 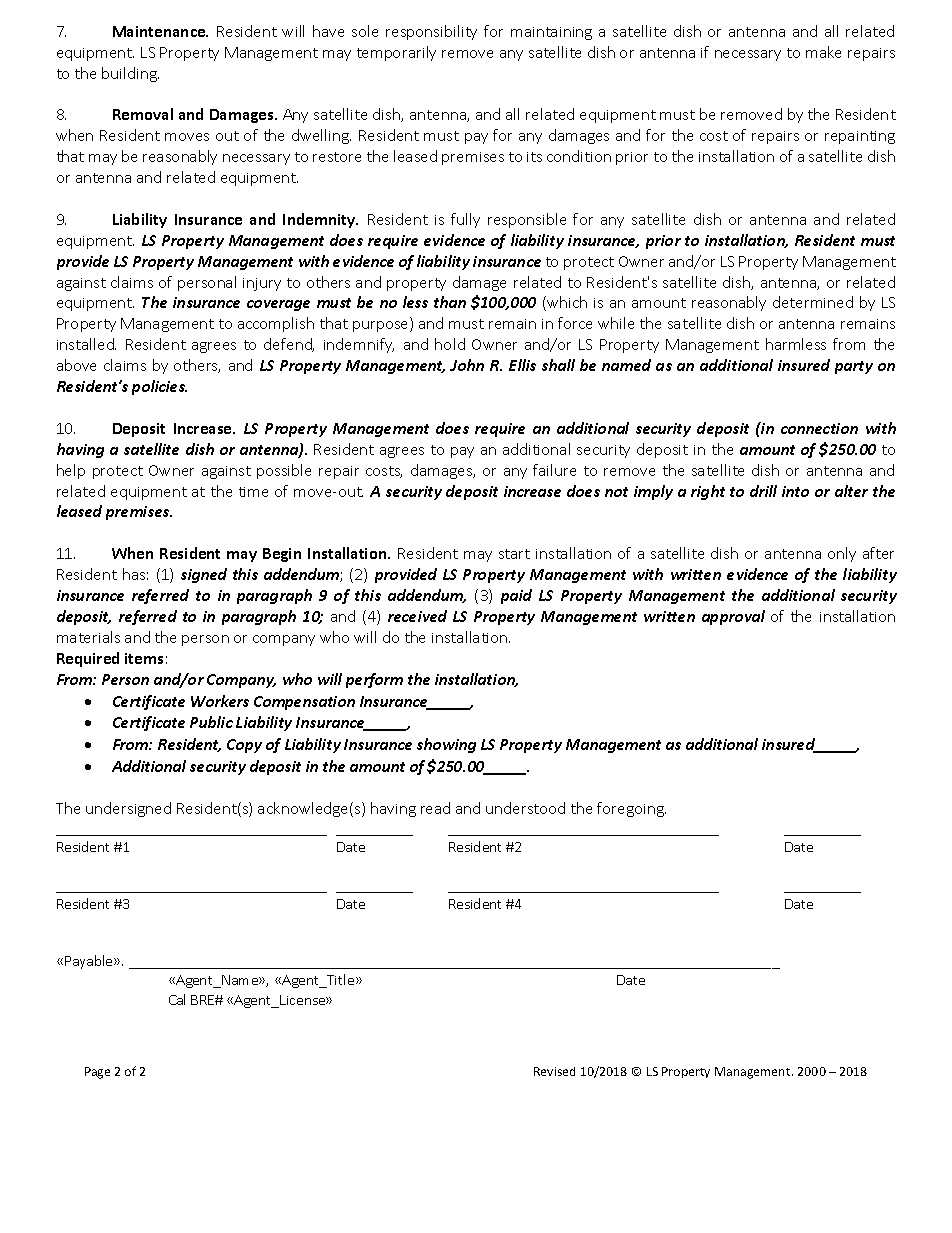 I want to click on than, so click(x=450, y=302).
